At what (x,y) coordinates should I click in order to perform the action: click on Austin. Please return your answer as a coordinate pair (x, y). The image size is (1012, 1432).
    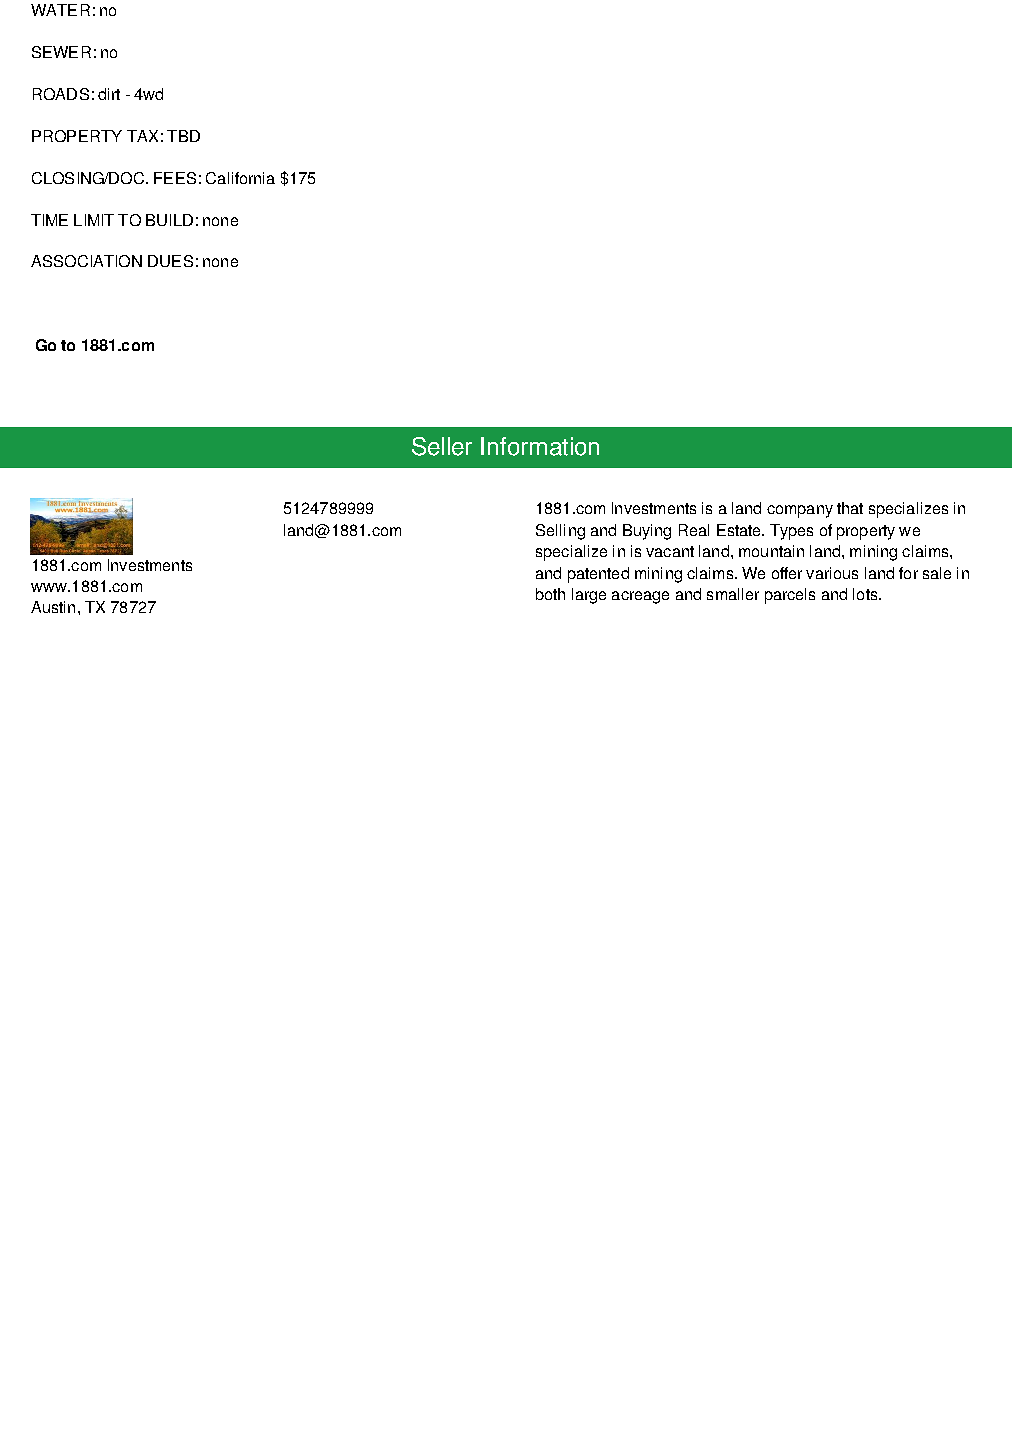
    Looking at the image, I should click on (53, 607).
